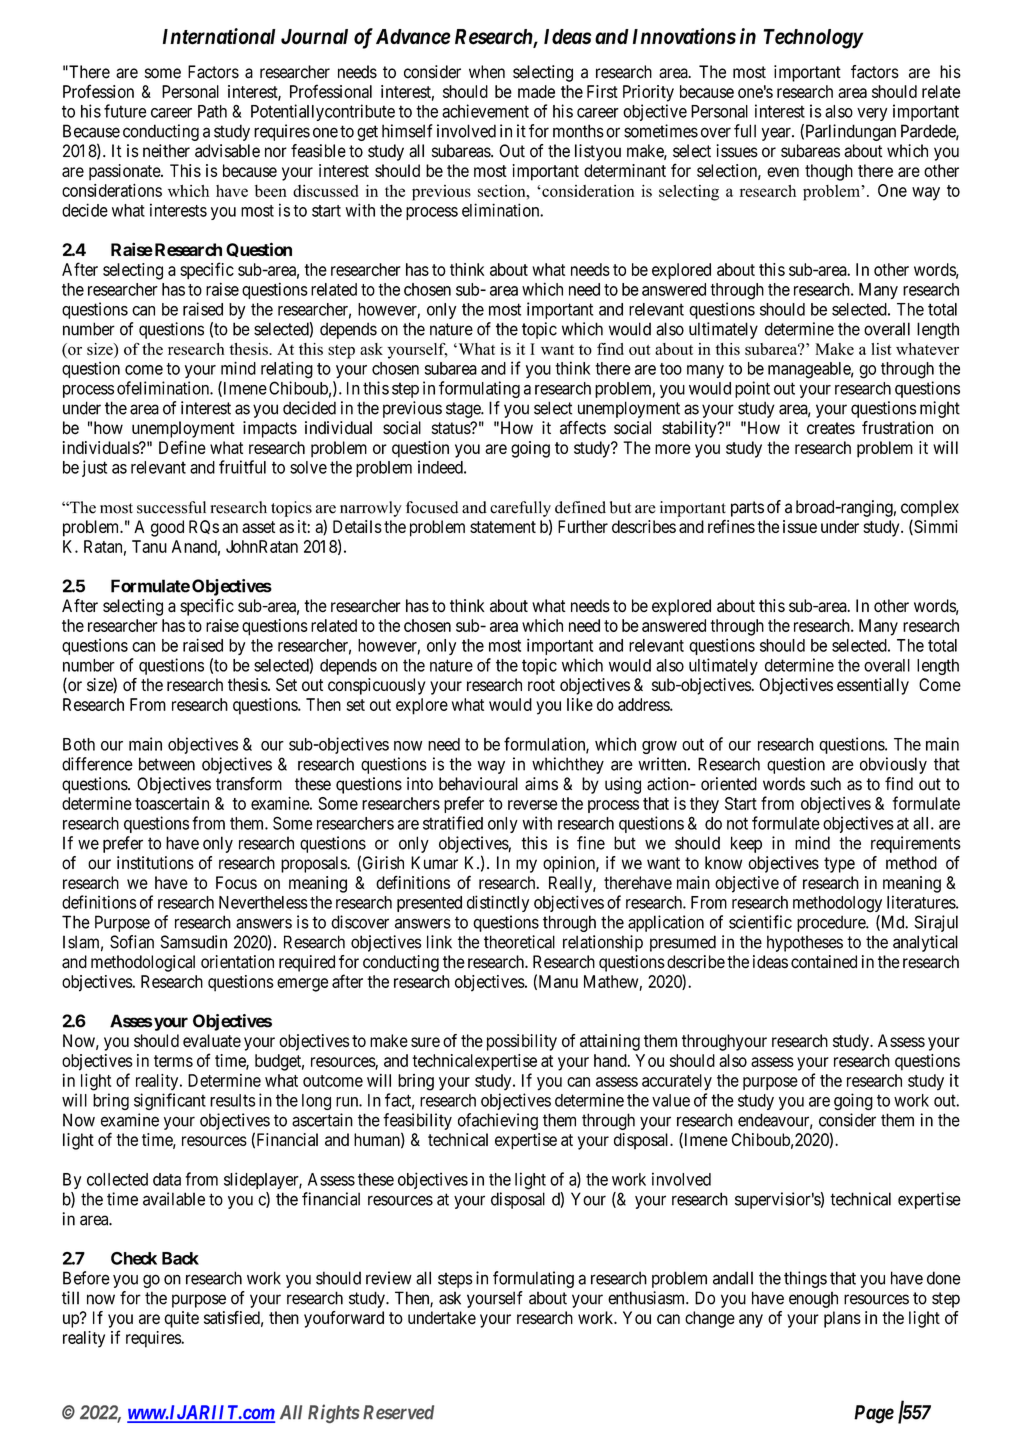 The height and width of the screenshot is (1448, 1024). What do you see at coordinates (171, 507) in the screenshot?
I see `successful` at bounding box center [171, 507].
